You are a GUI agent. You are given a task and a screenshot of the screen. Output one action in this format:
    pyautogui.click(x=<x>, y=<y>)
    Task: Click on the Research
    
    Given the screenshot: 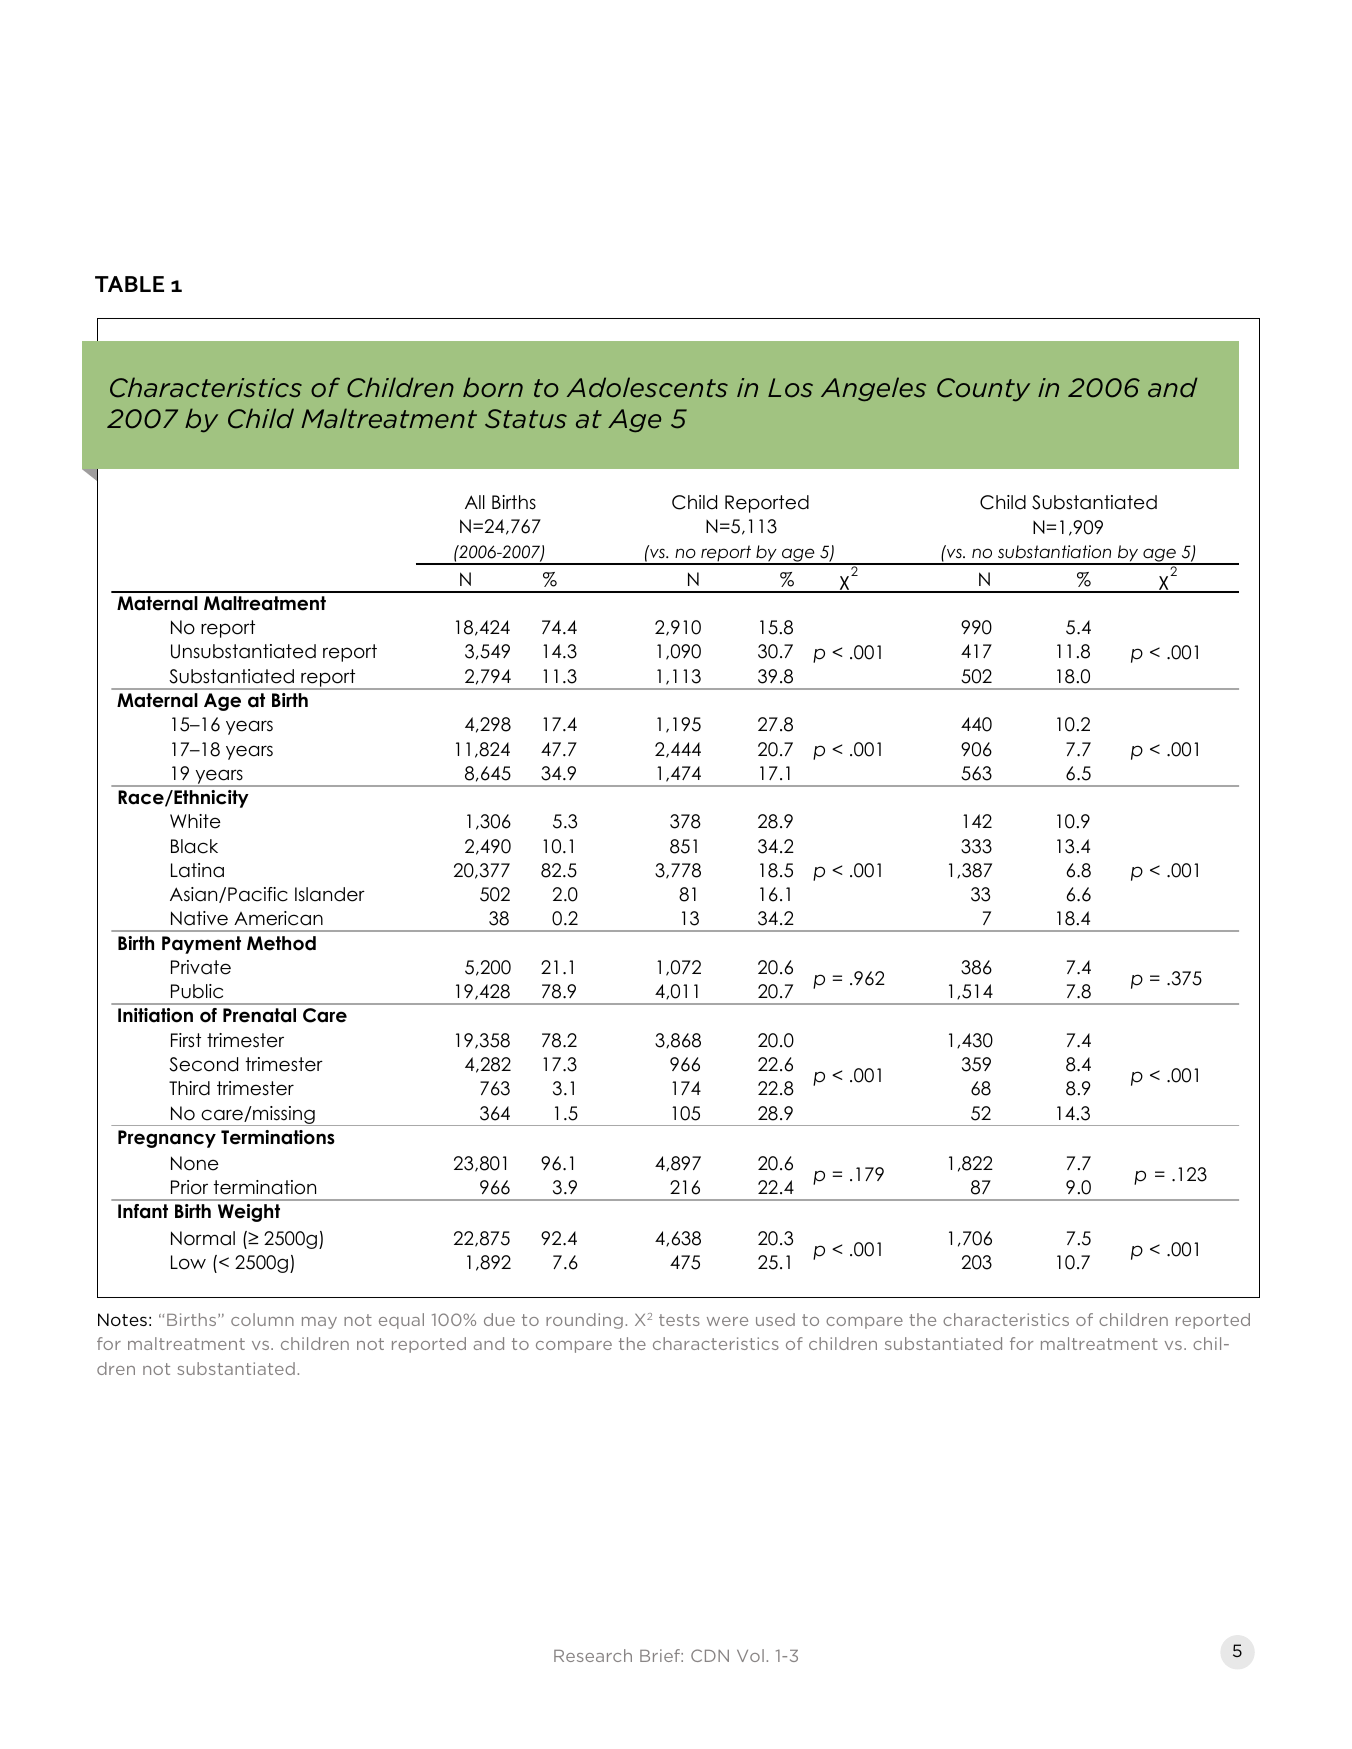 What is the action you would take?
    pyautogui.click(x=593, y=1655)
